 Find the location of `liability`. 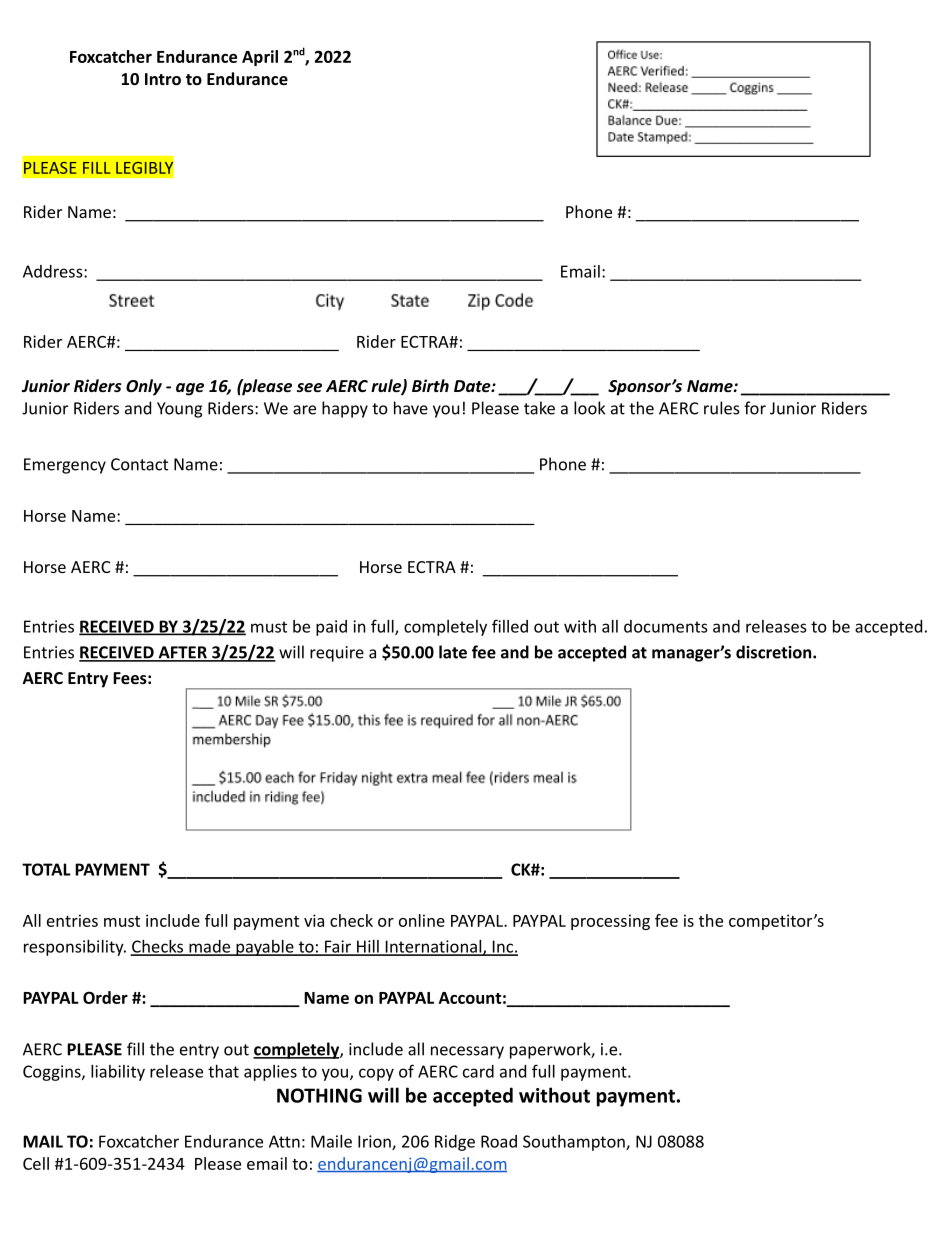

liability is located at coordinates (118, 1073).
